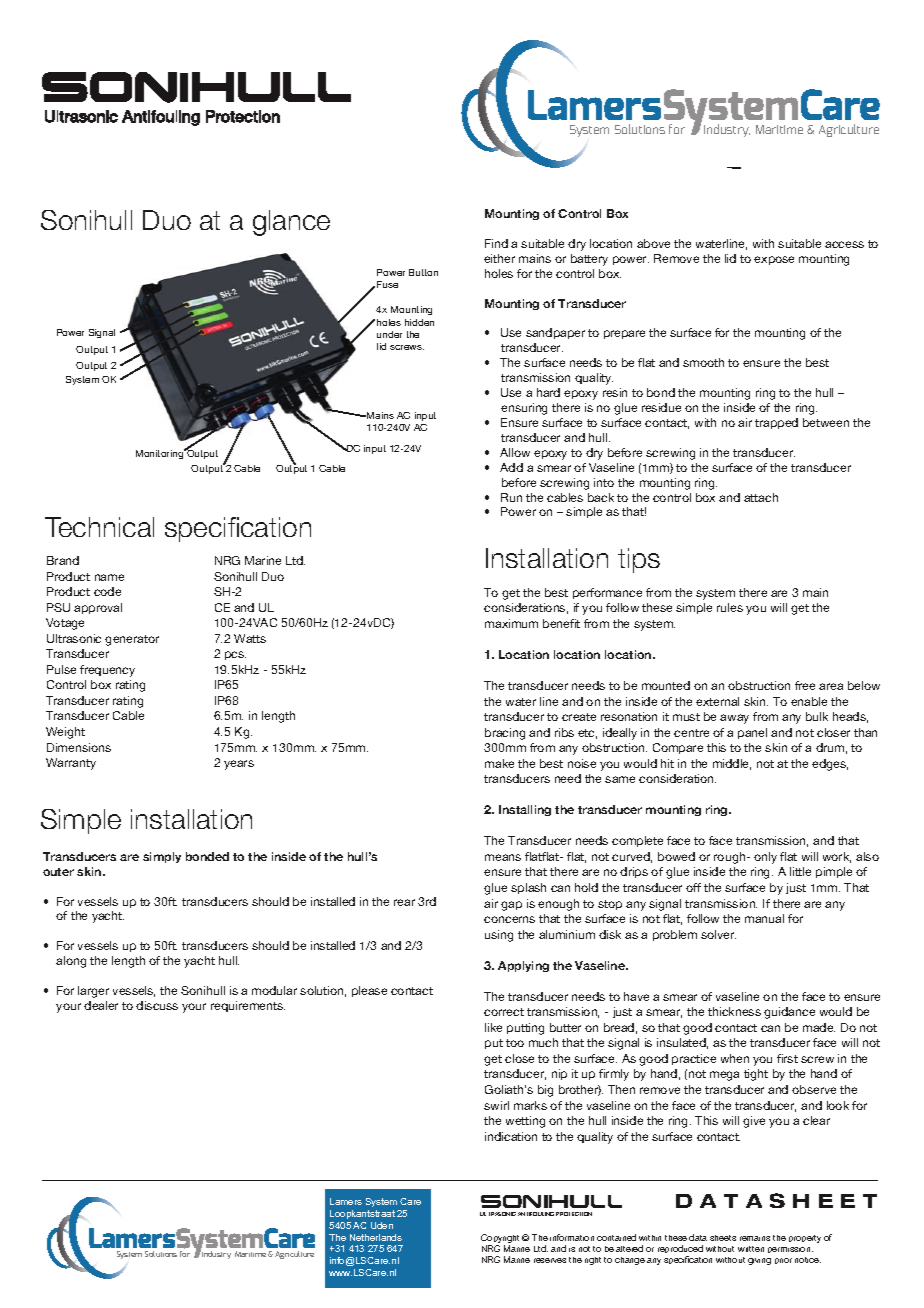  What do you see at coordinates (752, 733) in the screenshot?
I see `panel` at bounding box center [752, 733].
